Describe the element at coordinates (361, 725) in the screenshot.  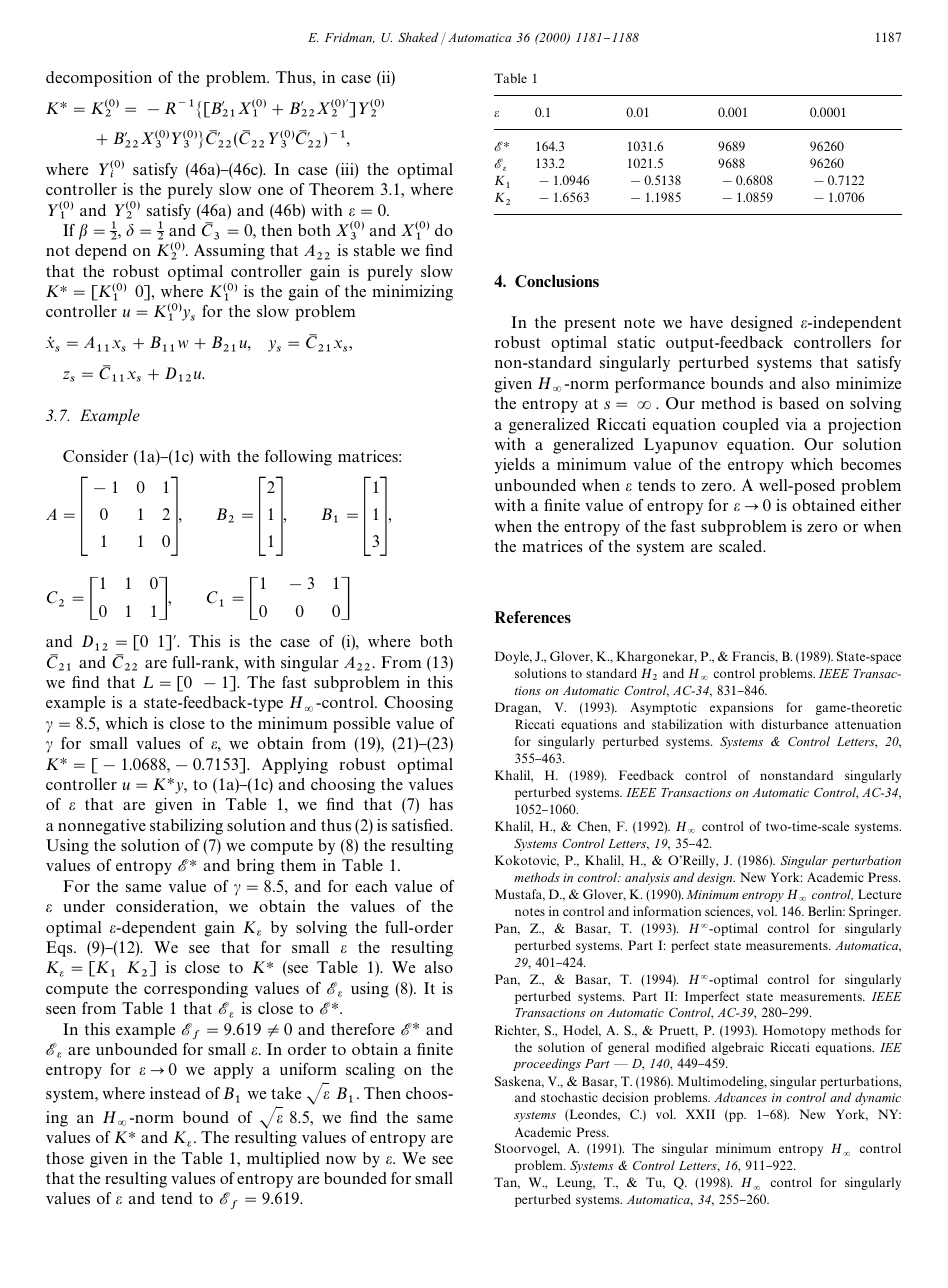
I see `possible` at that location.
